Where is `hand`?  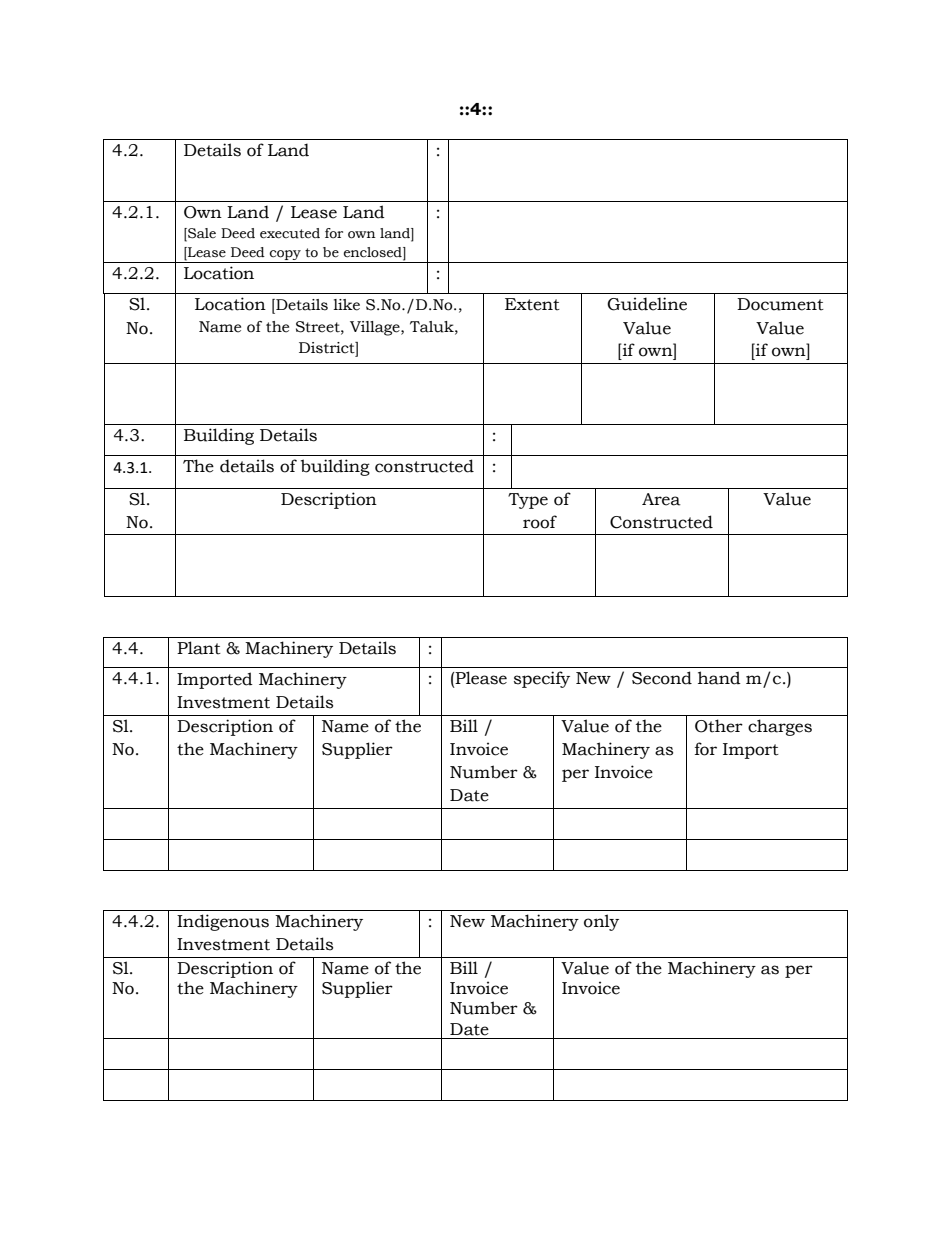 hand is located at coordinates (719, 678).
